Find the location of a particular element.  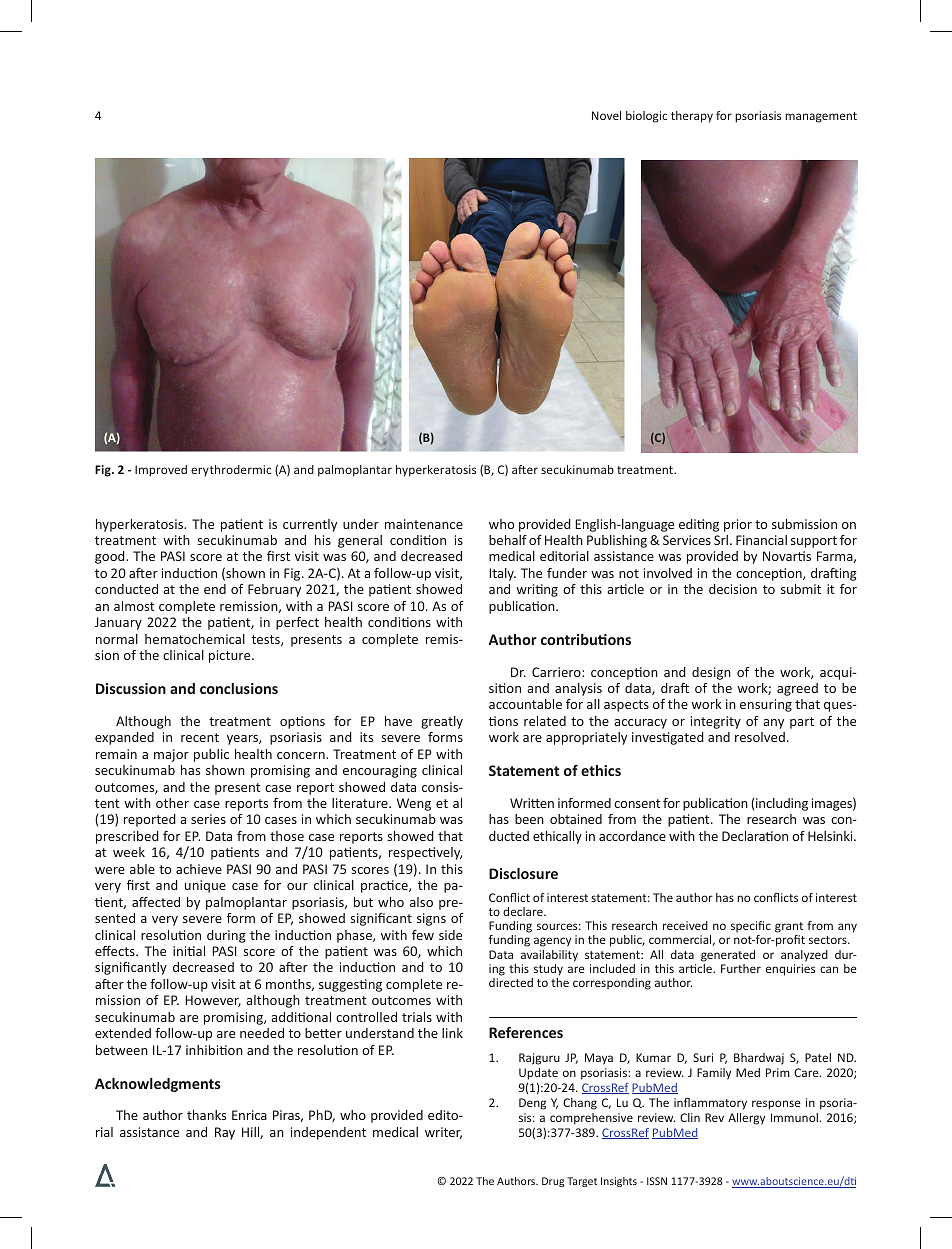

maintenance is located at coordinates (424, 524).
